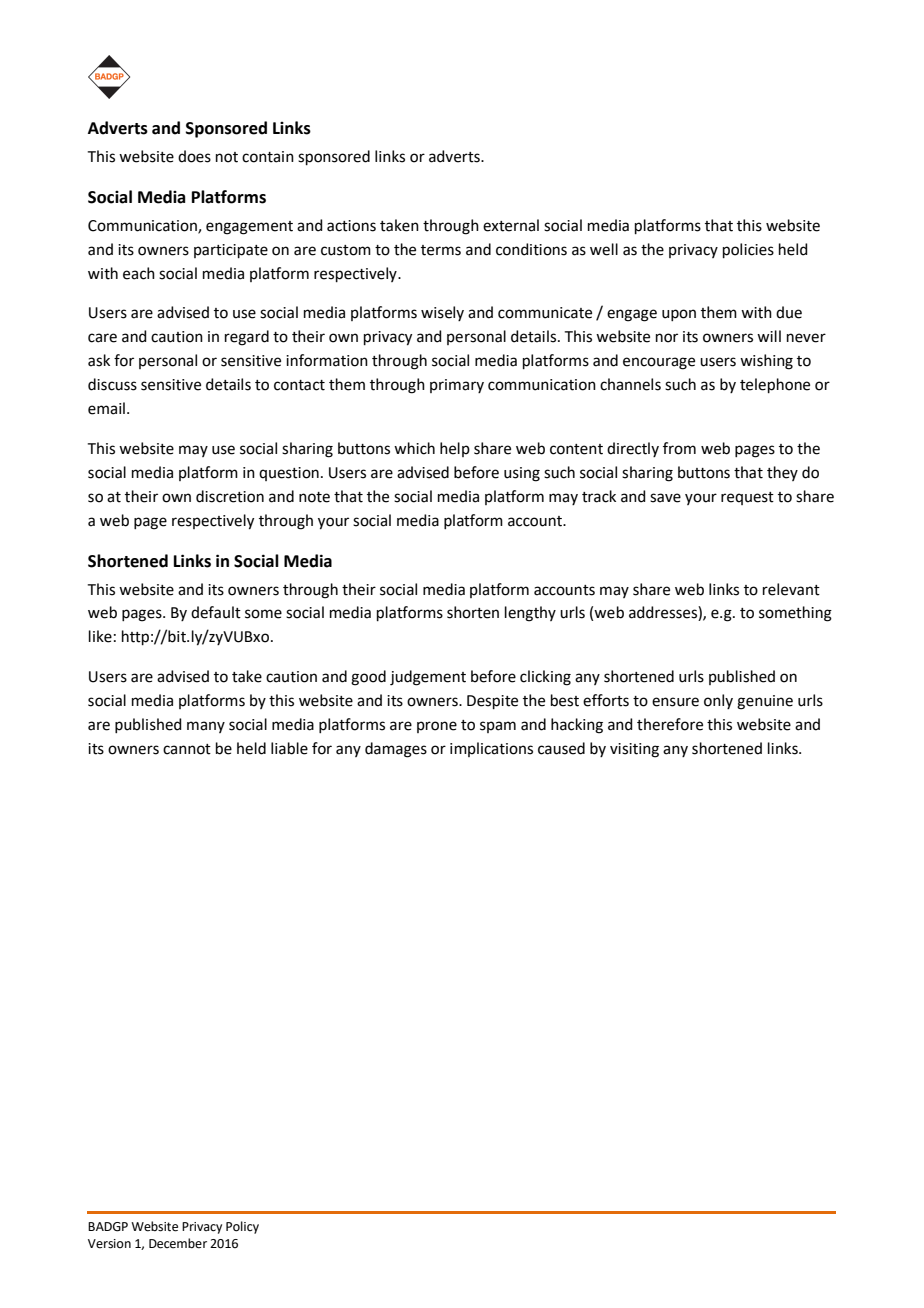  What do you see at coordinates (634, 750) in the screenshot?
I see `visiting` at bounding box center [634, 750].
